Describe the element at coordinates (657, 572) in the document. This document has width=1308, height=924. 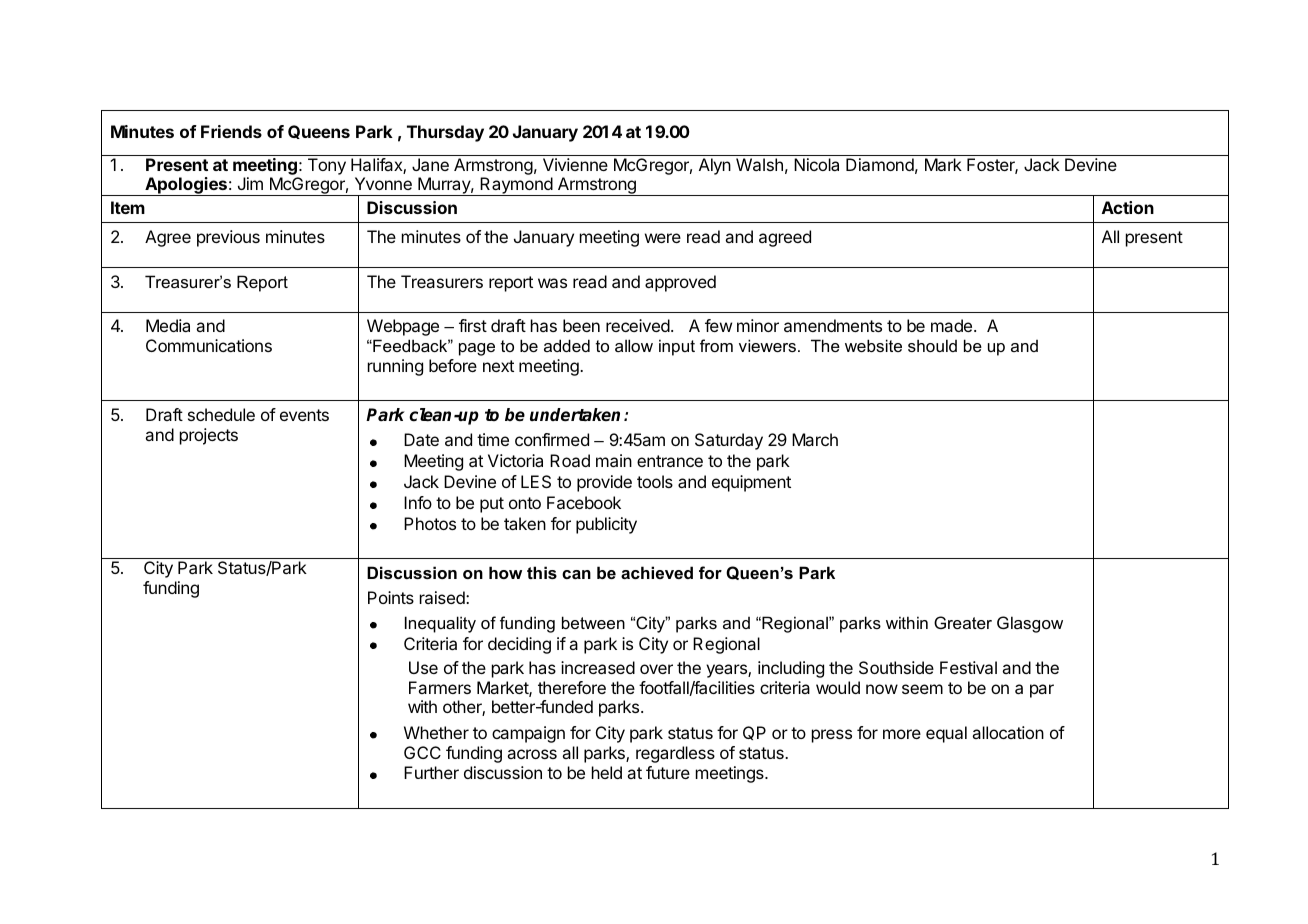
I see `achieved` at that location.
